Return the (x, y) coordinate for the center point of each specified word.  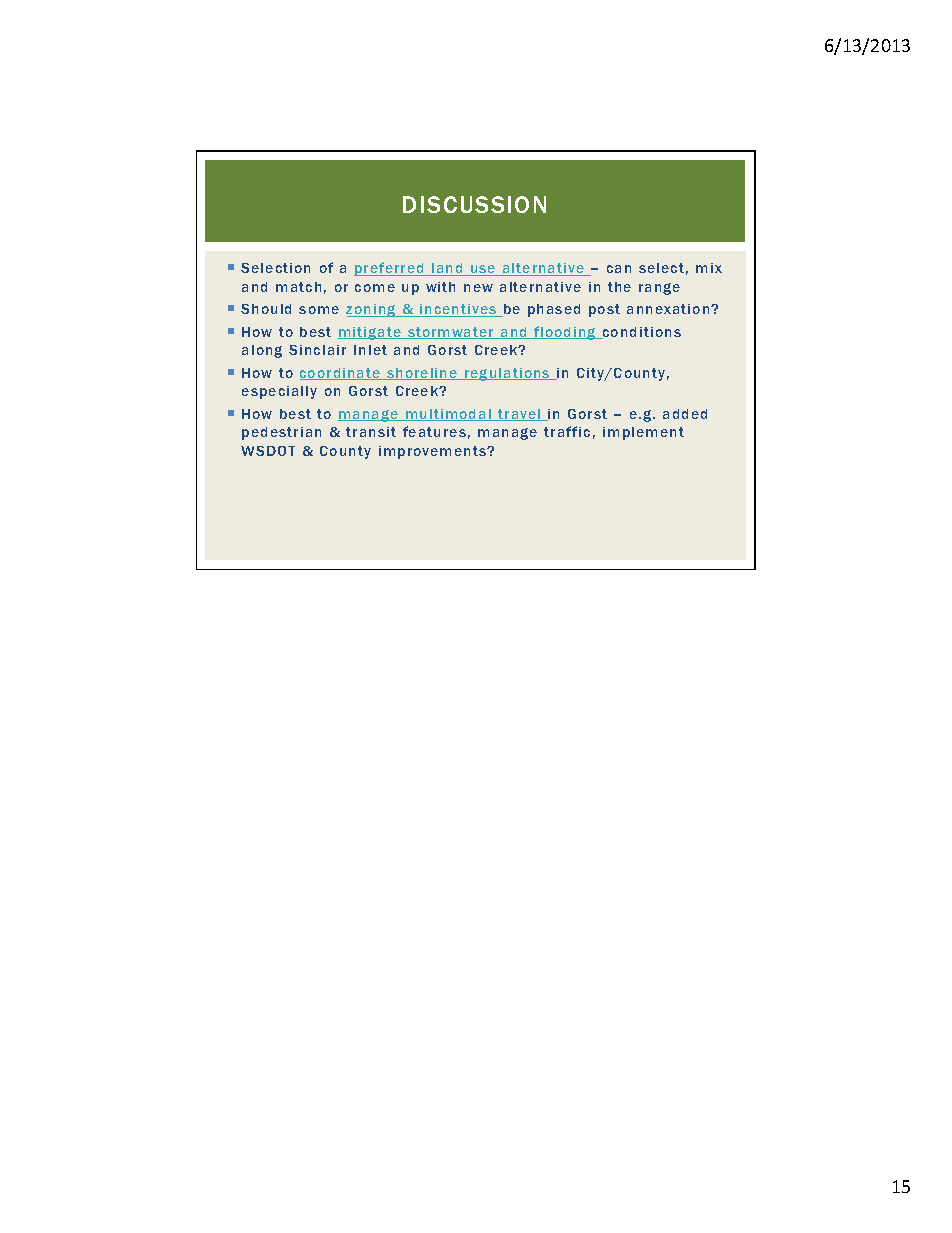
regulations (507, 374)
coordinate (341, 374)
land (447, 269)
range (659, 289)
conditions (641, 333)
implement (643, 433)
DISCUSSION (474, 204)
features (434, 431)
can (619, 269)
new (478, 288)
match (298, 287)
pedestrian (281, 433)
